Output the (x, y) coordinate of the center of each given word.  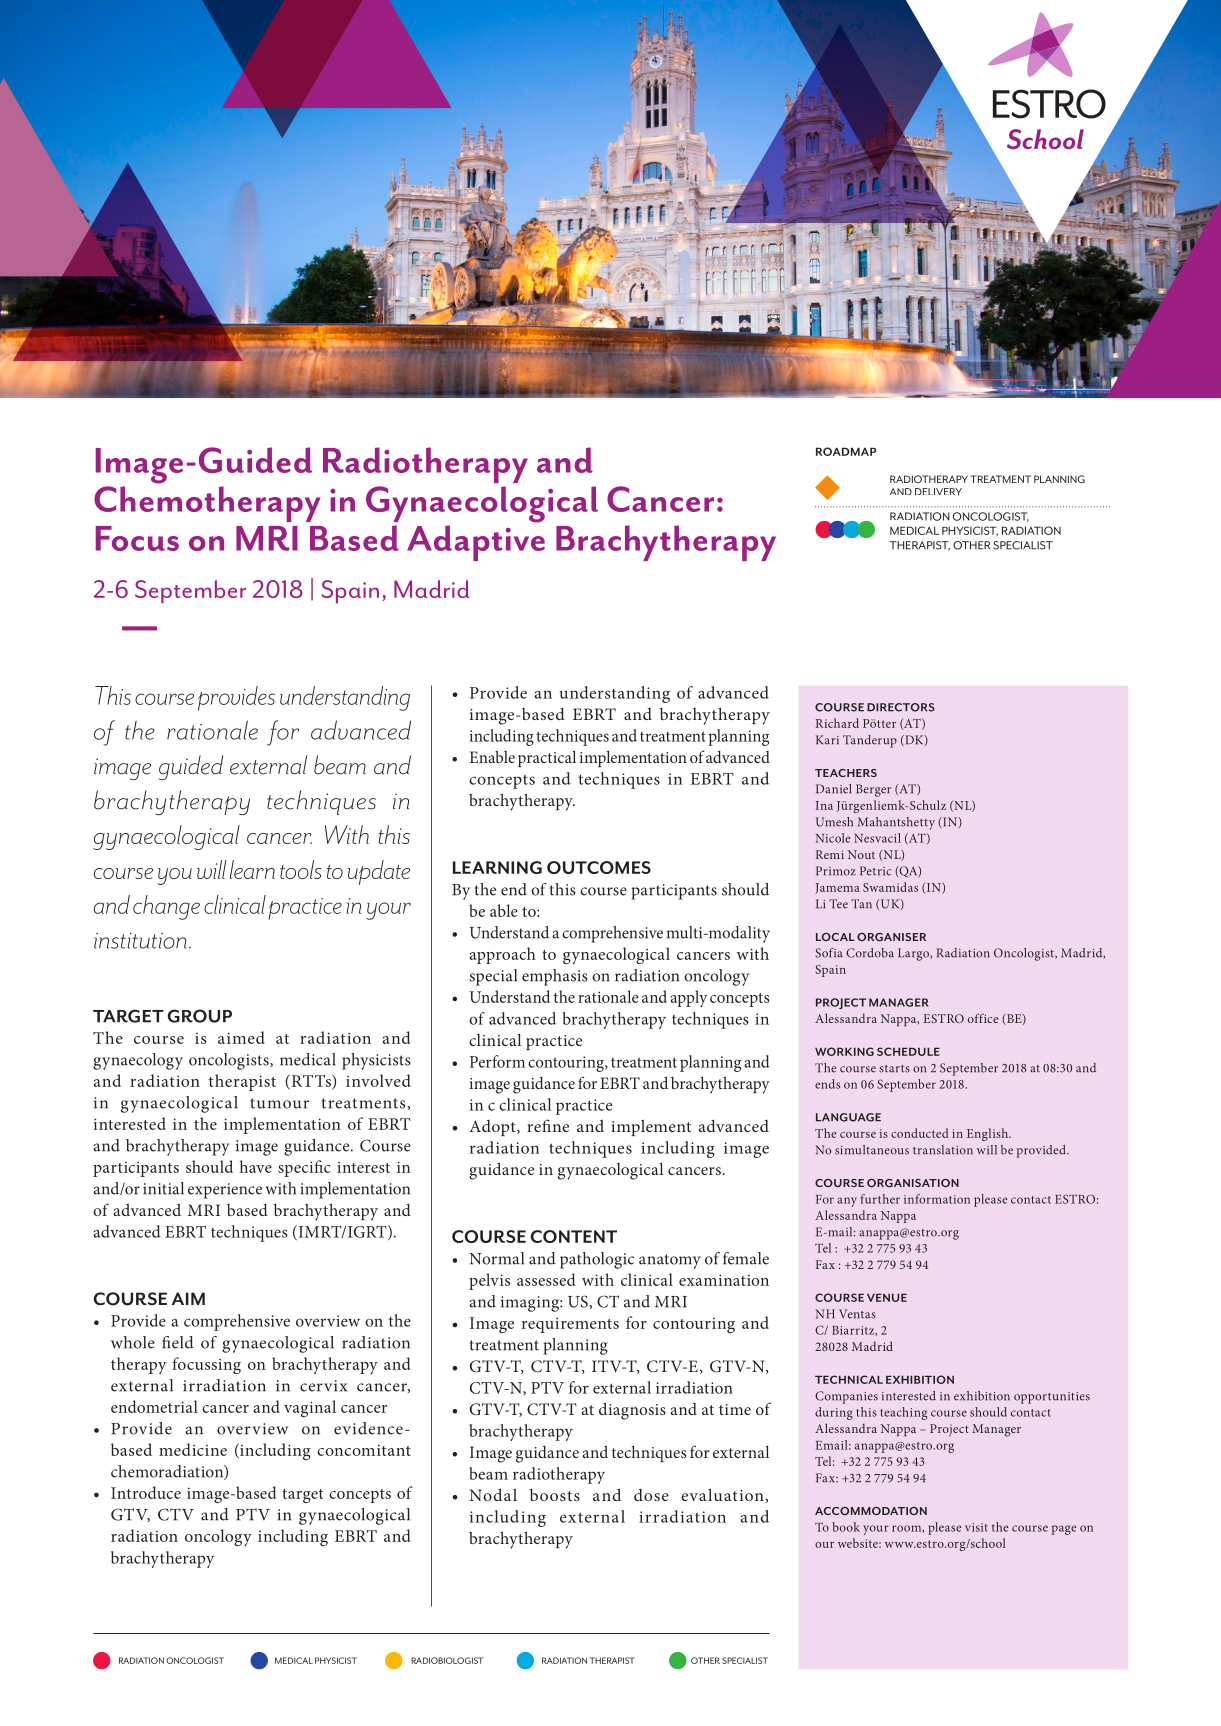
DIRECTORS (901, 707)
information (937, 1199)
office (983, 1018)
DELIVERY (938, 492)
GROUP (200, 1016)
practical (547, 758)
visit (976, 1527)
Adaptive (476, 543)
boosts (555, 1495)
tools (301, 869)
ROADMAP (846, 451)
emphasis (555, 977)
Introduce (146, 1492)
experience (225, 1191)
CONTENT (574, 1236)
